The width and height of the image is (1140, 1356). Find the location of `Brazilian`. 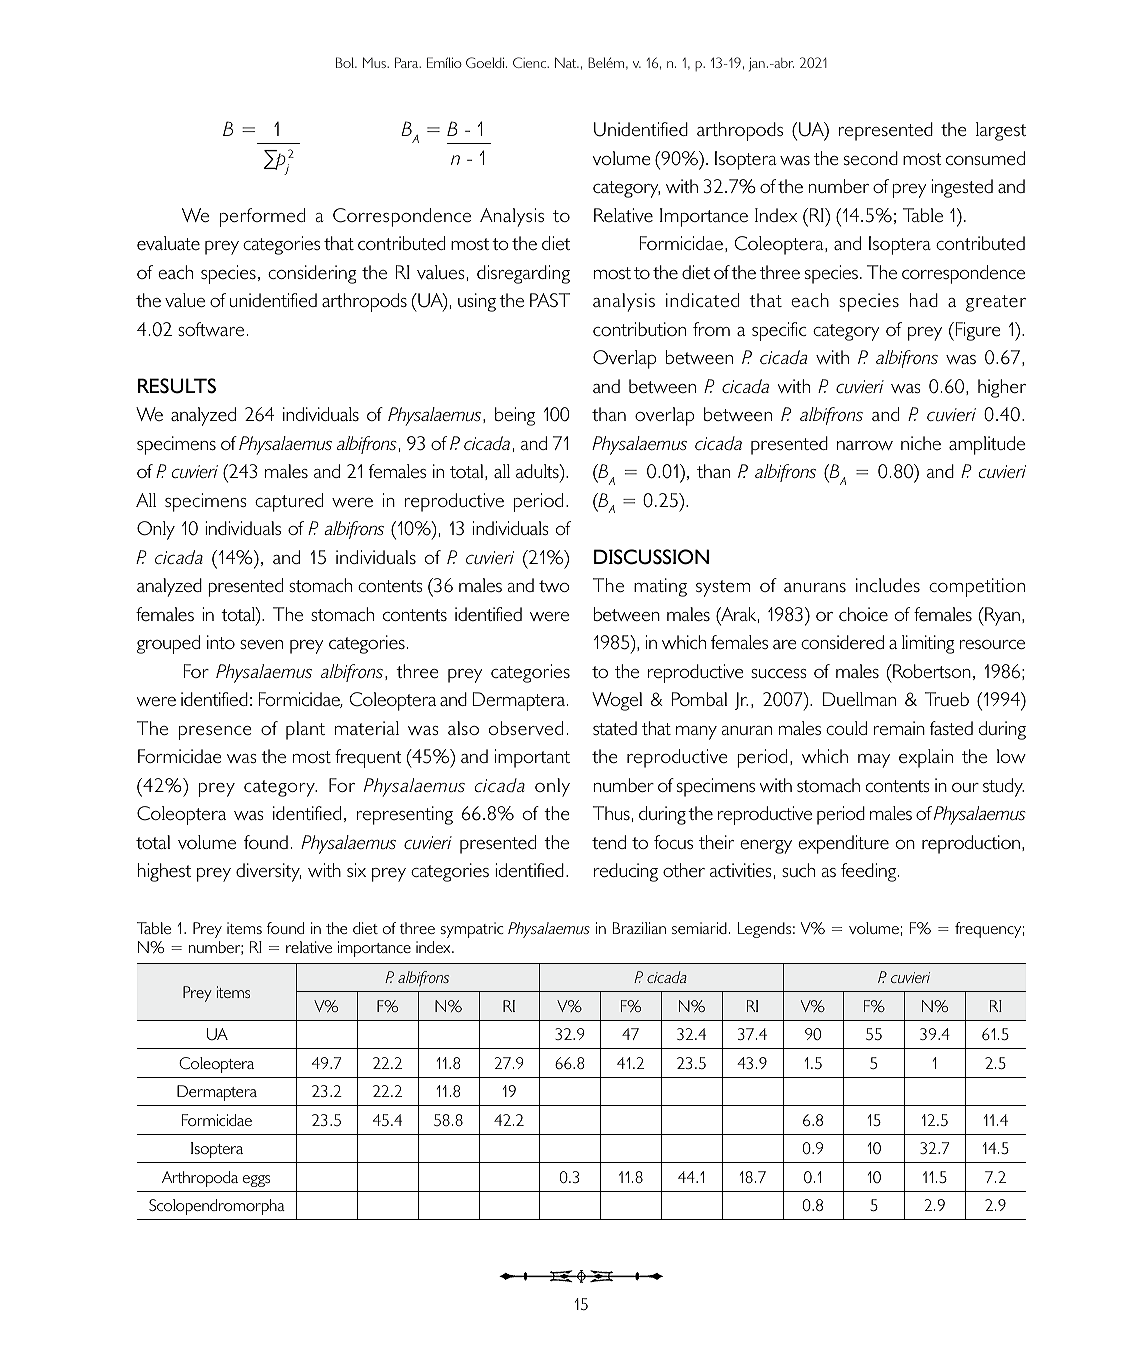

Brazilian is located at coordinates (639, 928).
